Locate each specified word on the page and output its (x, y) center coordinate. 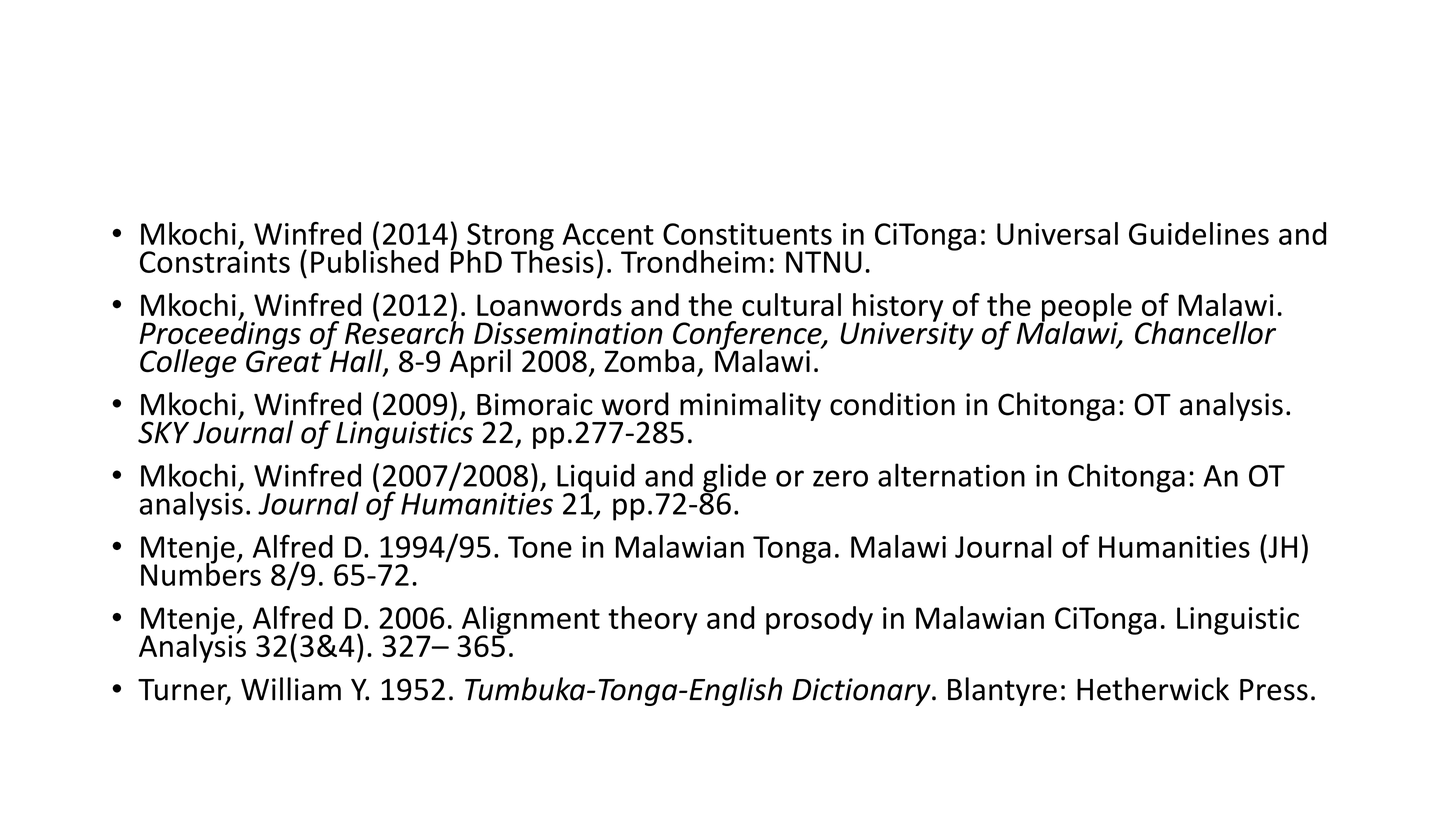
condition (892, 404)
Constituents (747, 234)
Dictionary (862, 692)
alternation (951, 475)
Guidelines (1199, 233)
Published (374, 260)
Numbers (201, 573)
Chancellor (1205, 332)
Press (1274, 690)
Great (285, 360)
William (291, 689)
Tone (540, 547)
